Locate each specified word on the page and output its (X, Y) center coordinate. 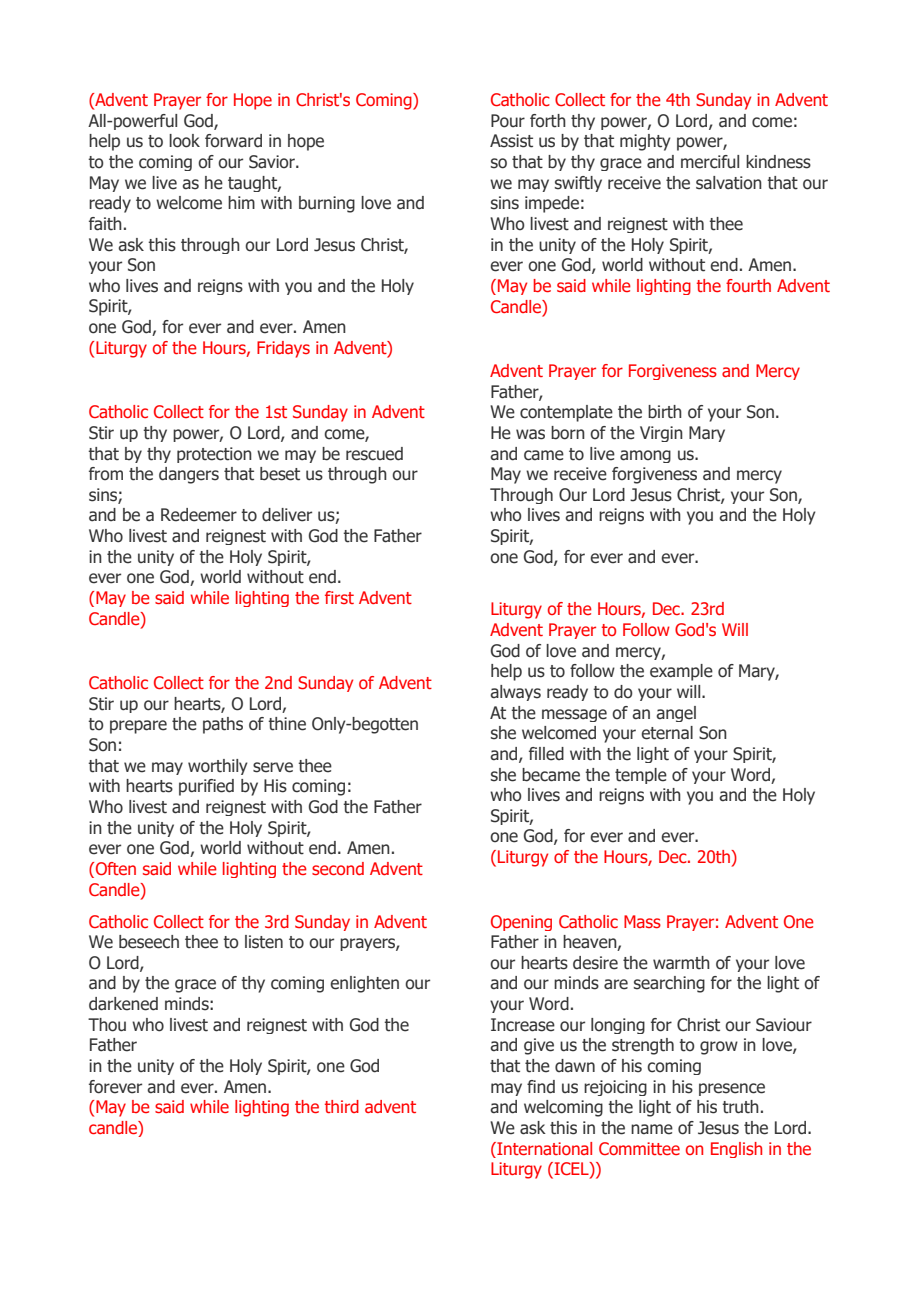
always (515, 693)
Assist (511, 141)
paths (223, 725)
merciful (710, 162)
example (681, 672)
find (541, 1087)
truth (740, 1107)
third (342, 1106)
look (184, 141)
